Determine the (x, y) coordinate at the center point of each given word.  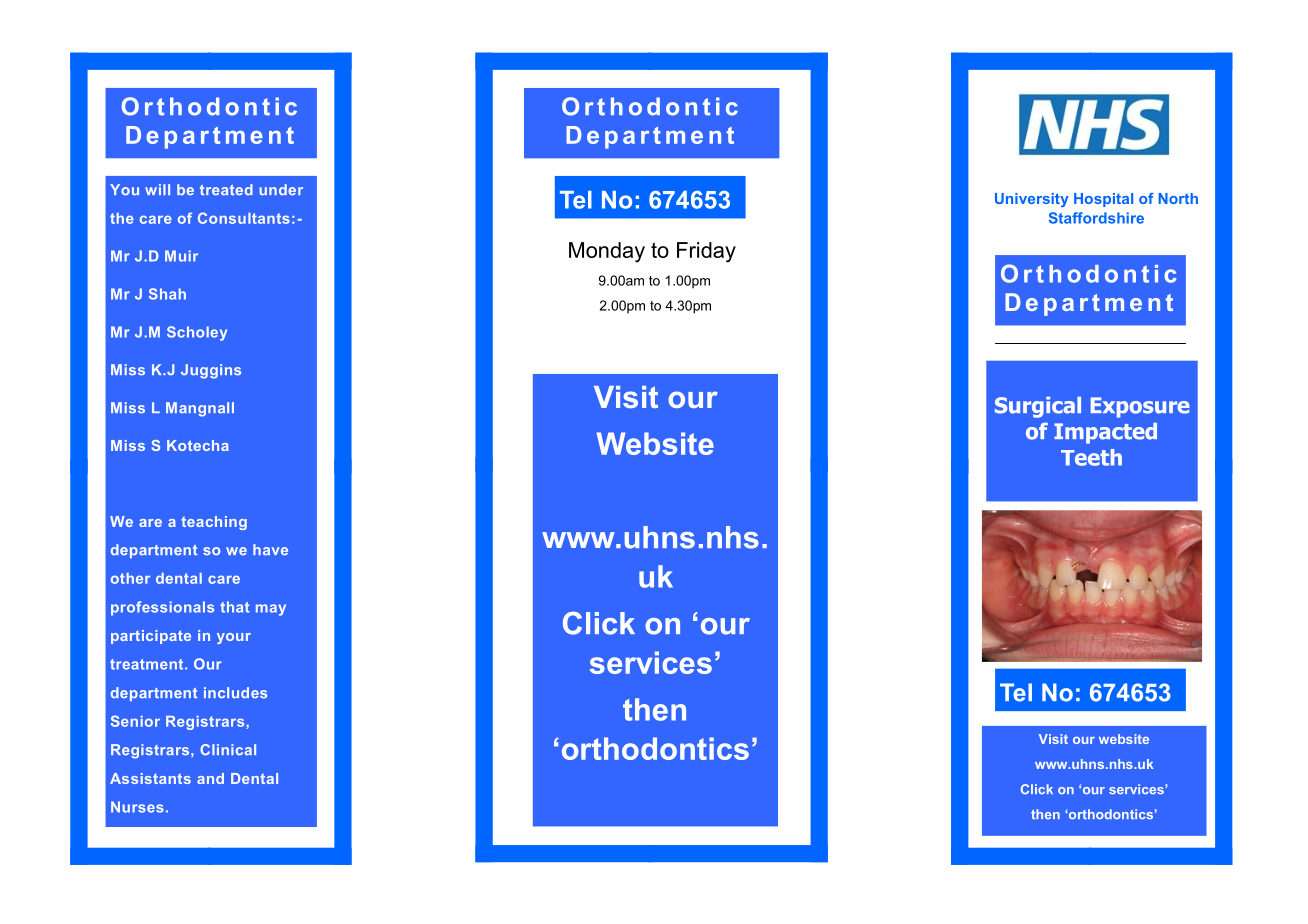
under (281, 189)
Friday (706, 252)
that (234, 607)
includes (235, 693)
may (271, 610)
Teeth (1091, 457)
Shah (167, 294)
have (270, 550)
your (234, 638)
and (210, 778)
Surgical (1038, 407)
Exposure (1140, 407)
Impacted (1105, 433)
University (1032, 200)
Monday (607, 252)
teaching (214, 523)
